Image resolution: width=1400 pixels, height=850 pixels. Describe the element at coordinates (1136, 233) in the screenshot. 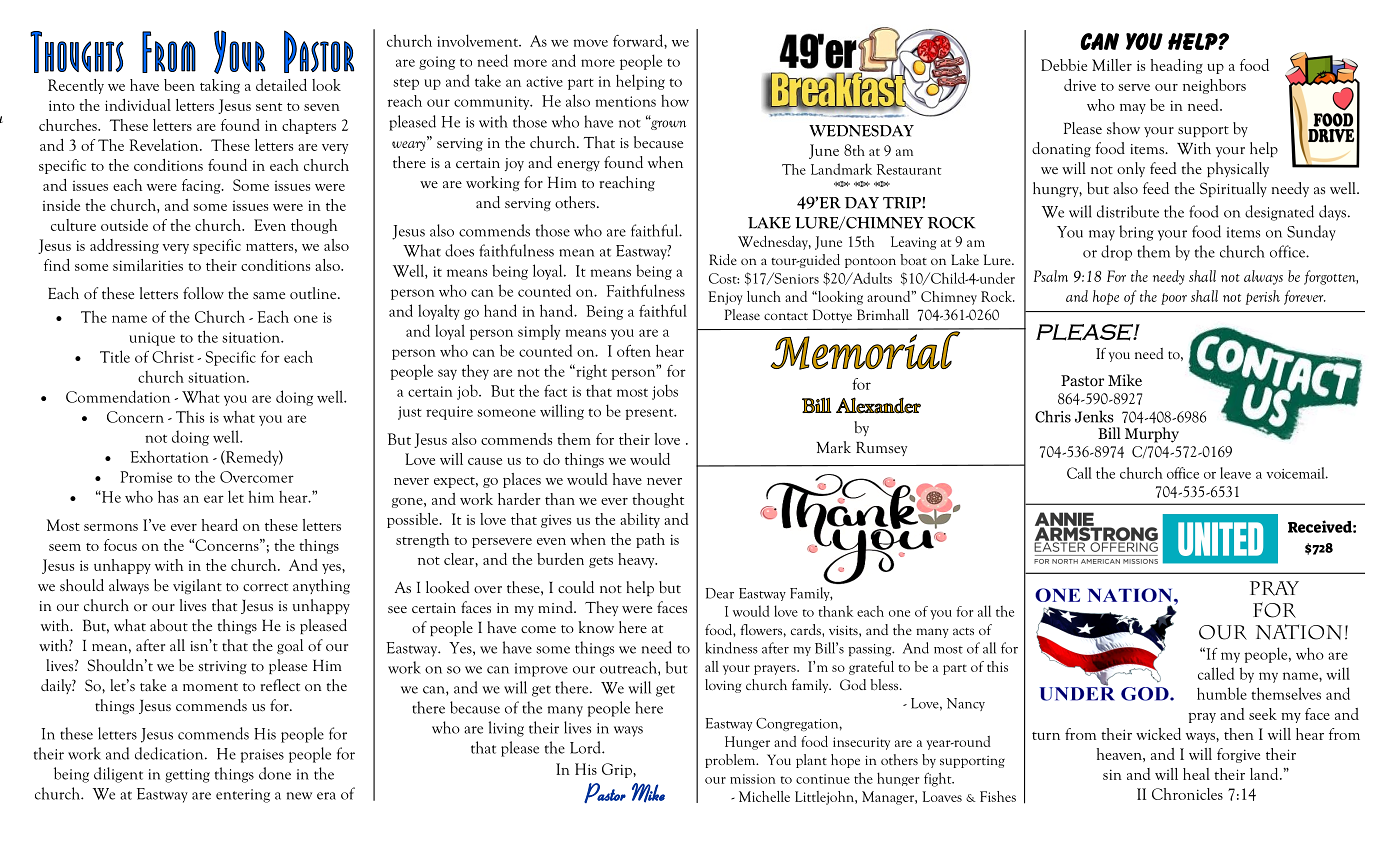

I see `bring` at that location.
